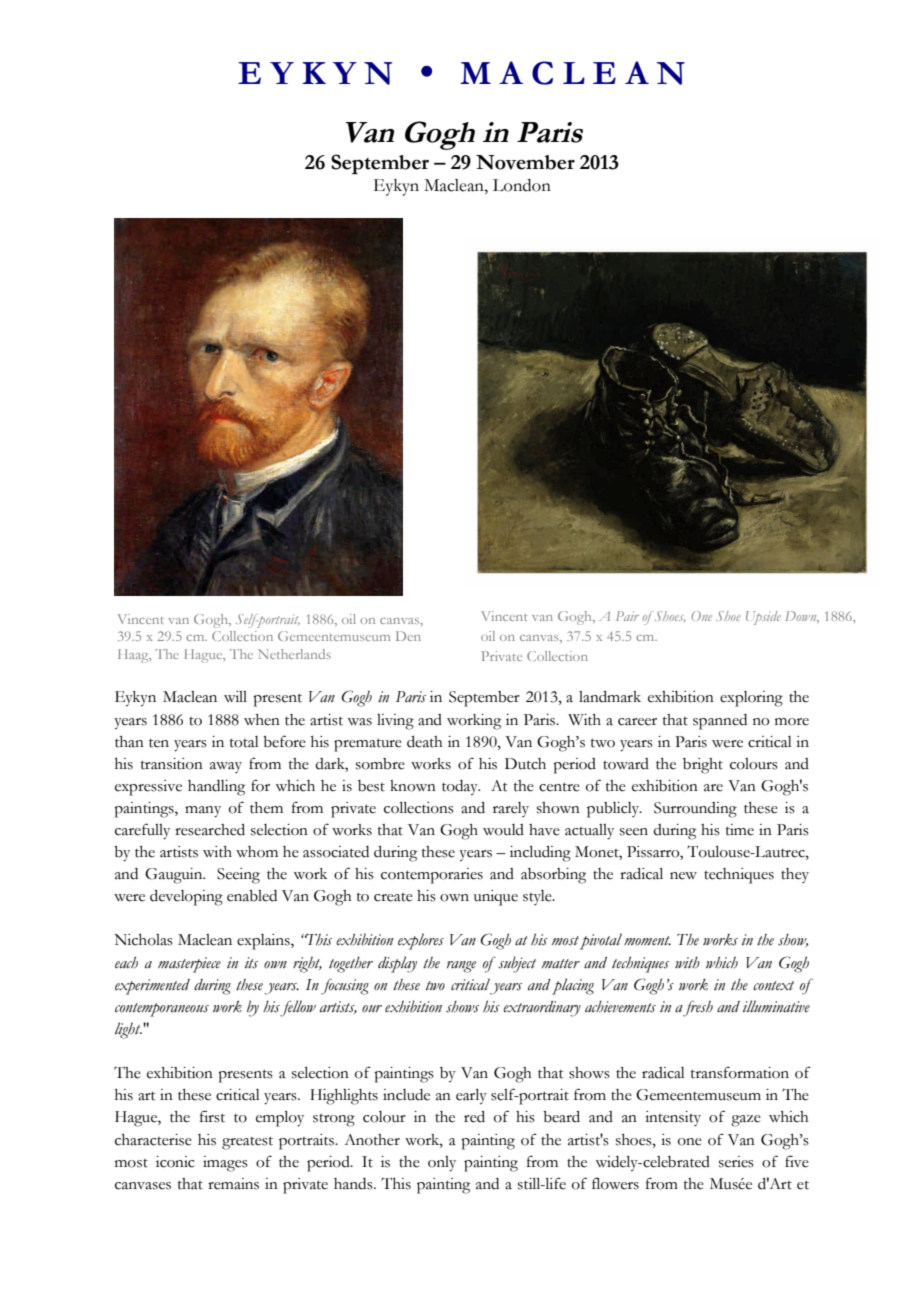 The width and height of the screenshot is (924, 1308). Describe the element at coordinates (751, 699) in the screenshot. I see `exploring` at that location.
